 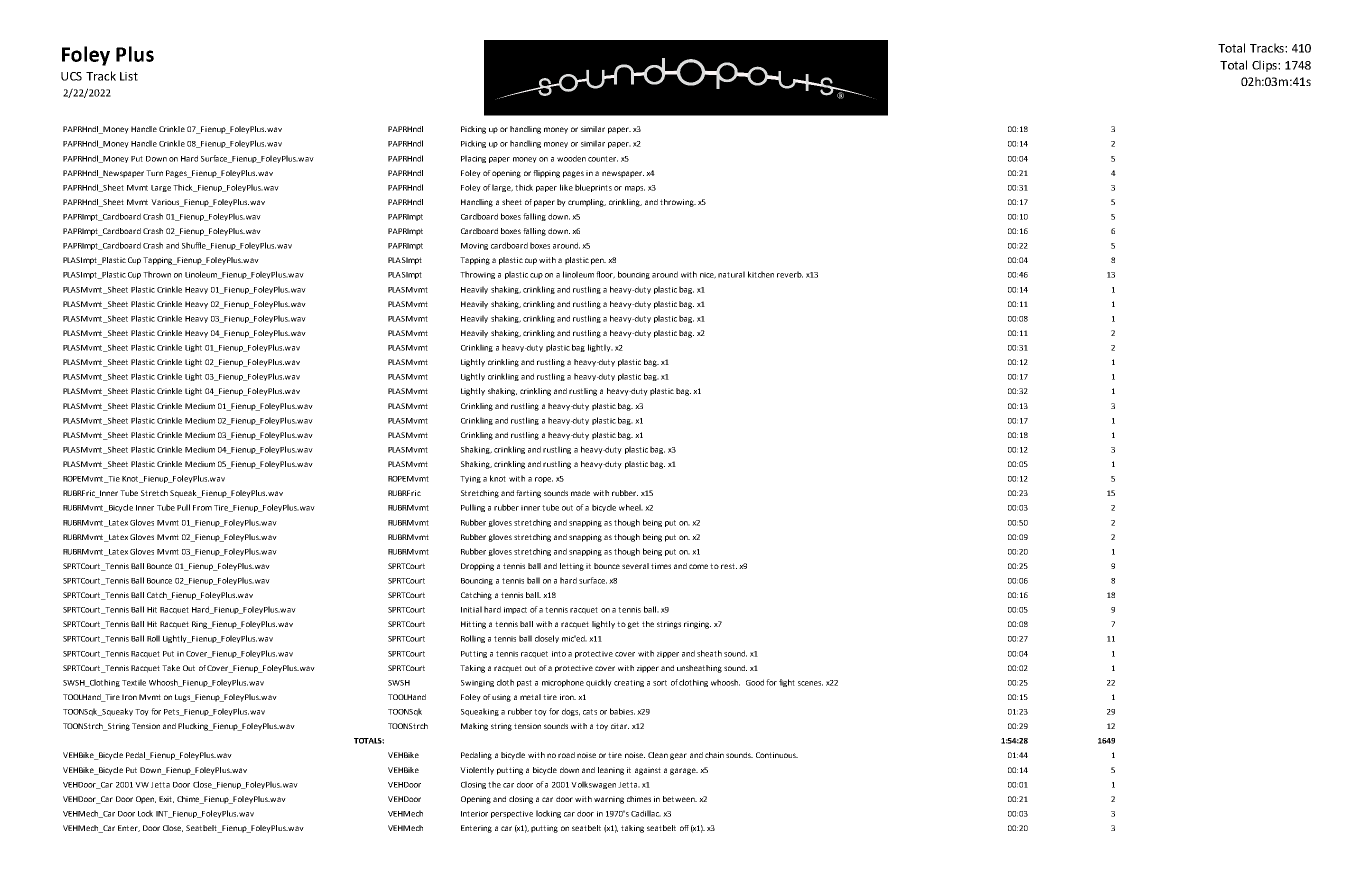 What do you see at coordinates (202, 508) in the document?
I see `From` at bounding box center [202, 508].
